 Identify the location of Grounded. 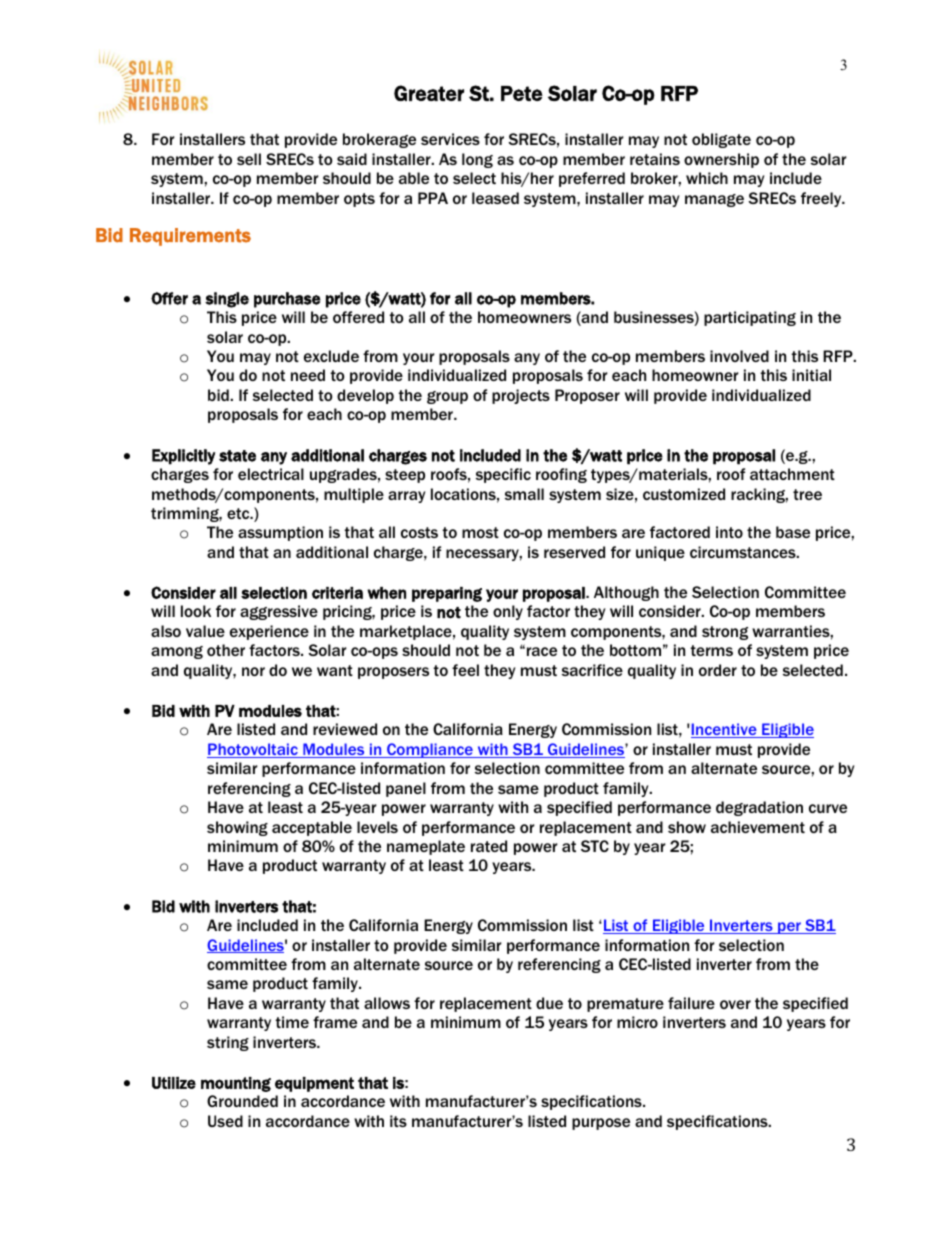
(242, 1101).
